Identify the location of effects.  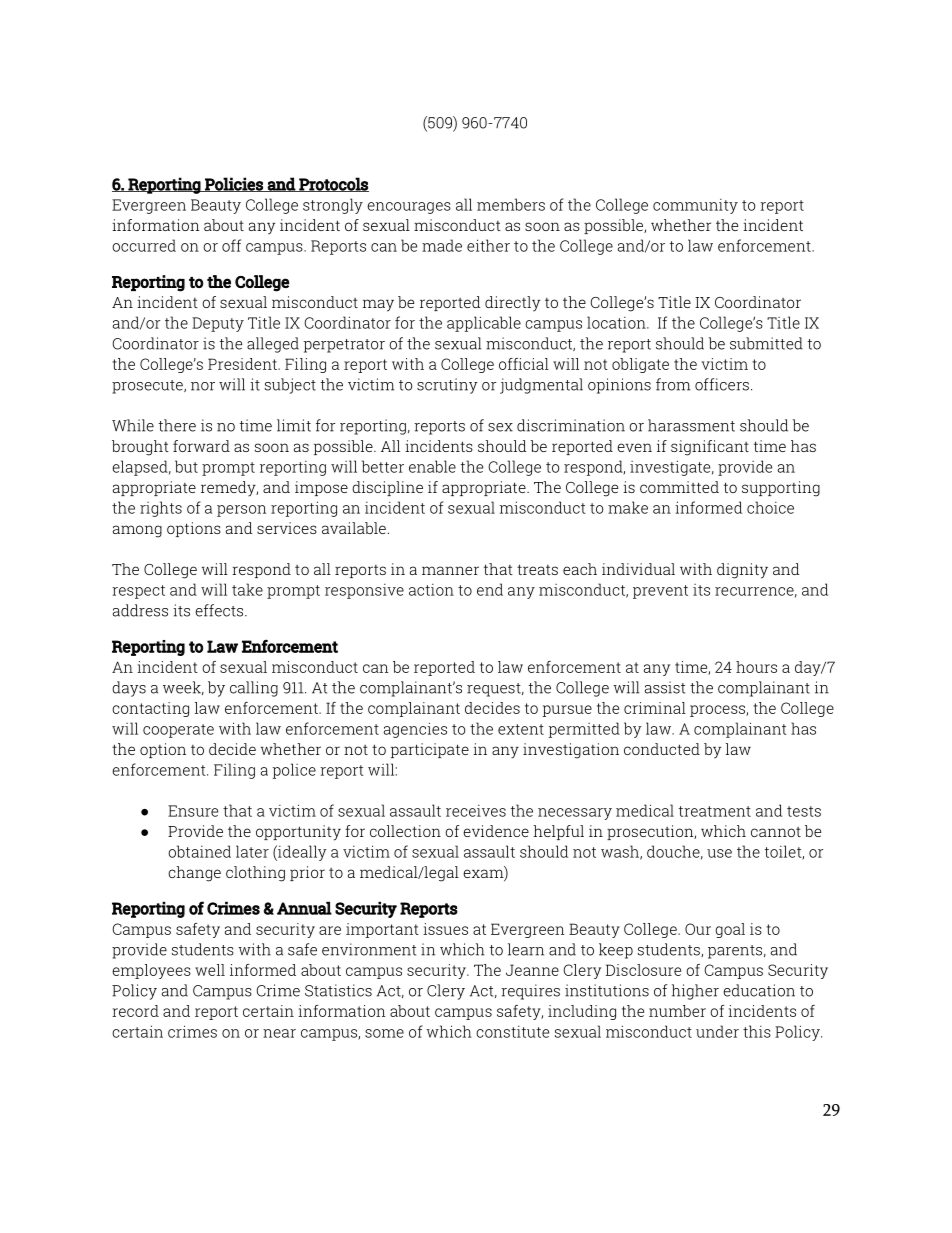
(220, 610).
